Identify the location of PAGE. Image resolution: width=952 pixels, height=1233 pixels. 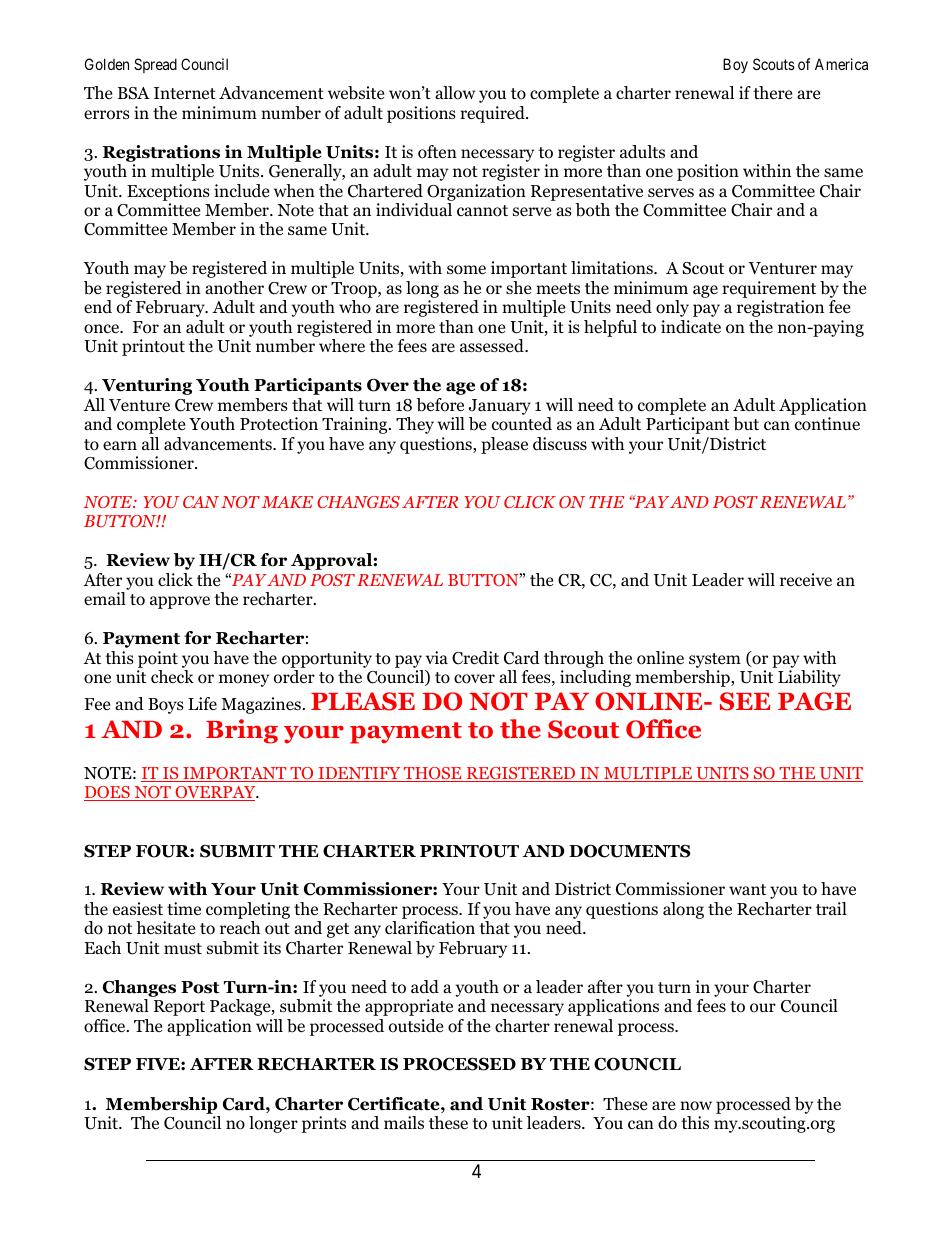
(814, 701).
